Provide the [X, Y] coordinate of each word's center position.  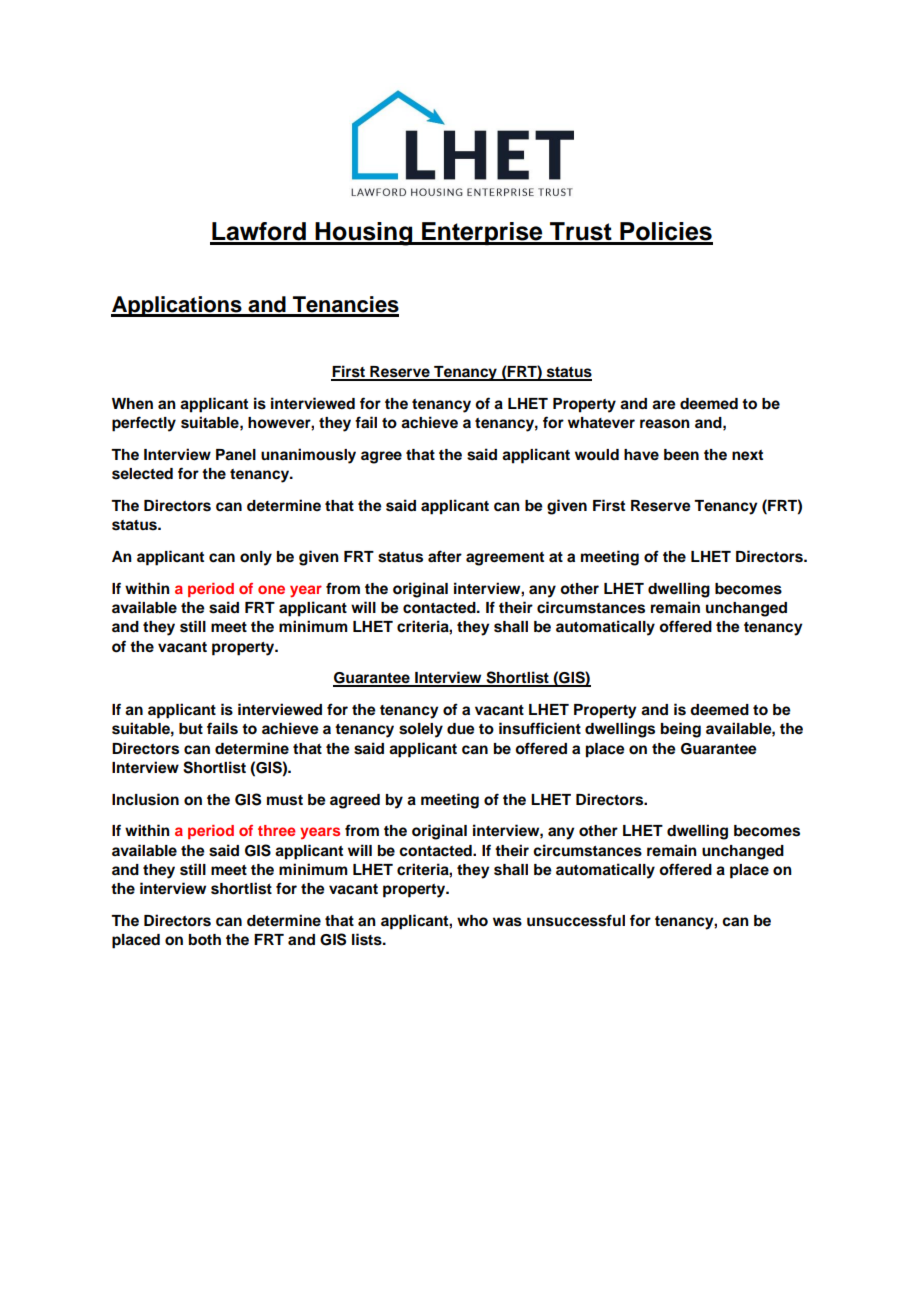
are [664, 405]
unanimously [308, 456]
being [681, 730]
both [205, 940]
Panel [236, 455]
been [681, 455]
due [461, 729]
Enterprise [482, 233]
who [472, 921]
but [191, 729]
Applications [177, 306]
